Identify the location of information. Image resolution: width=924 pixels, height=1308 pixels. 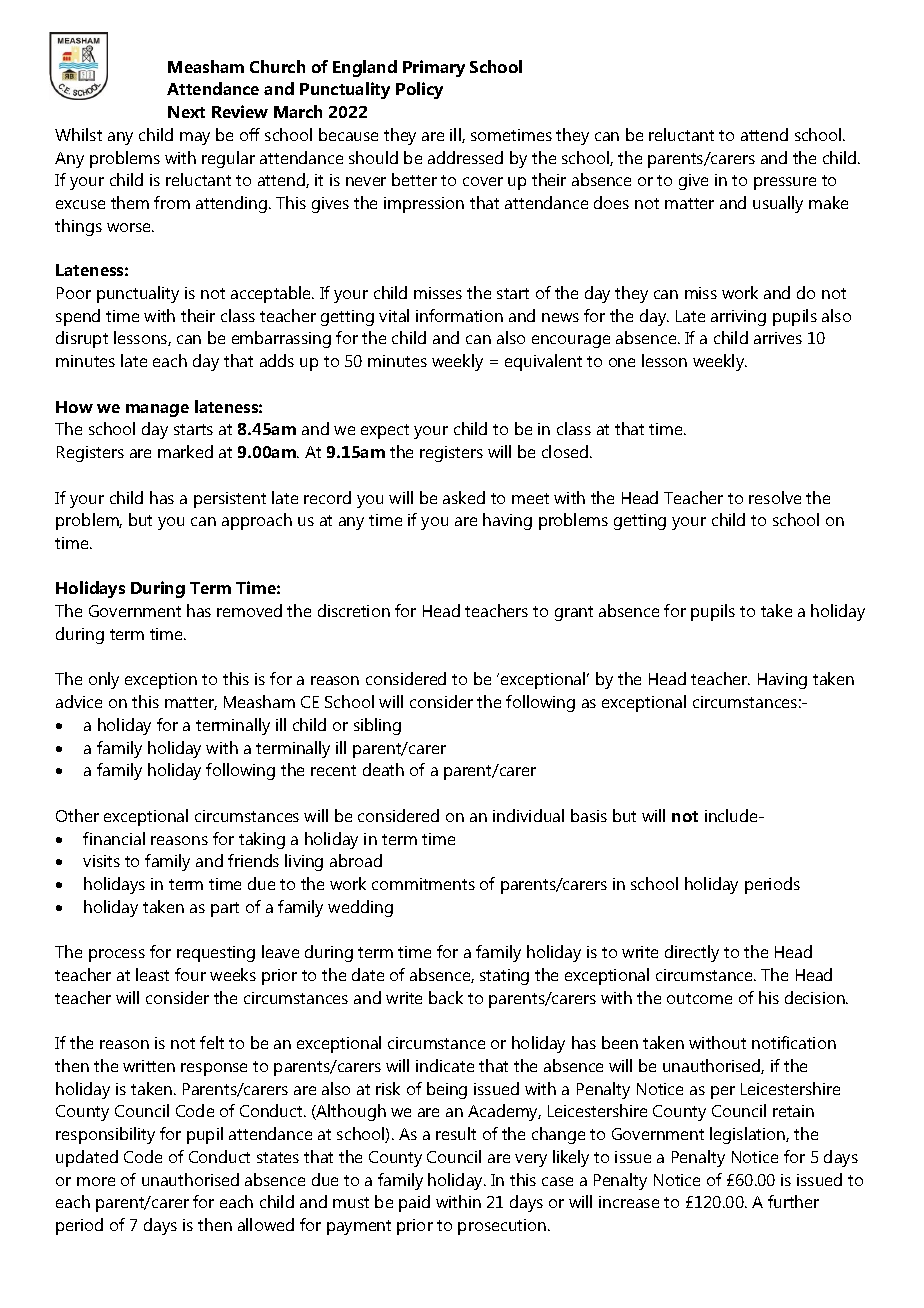
(459, 315).
